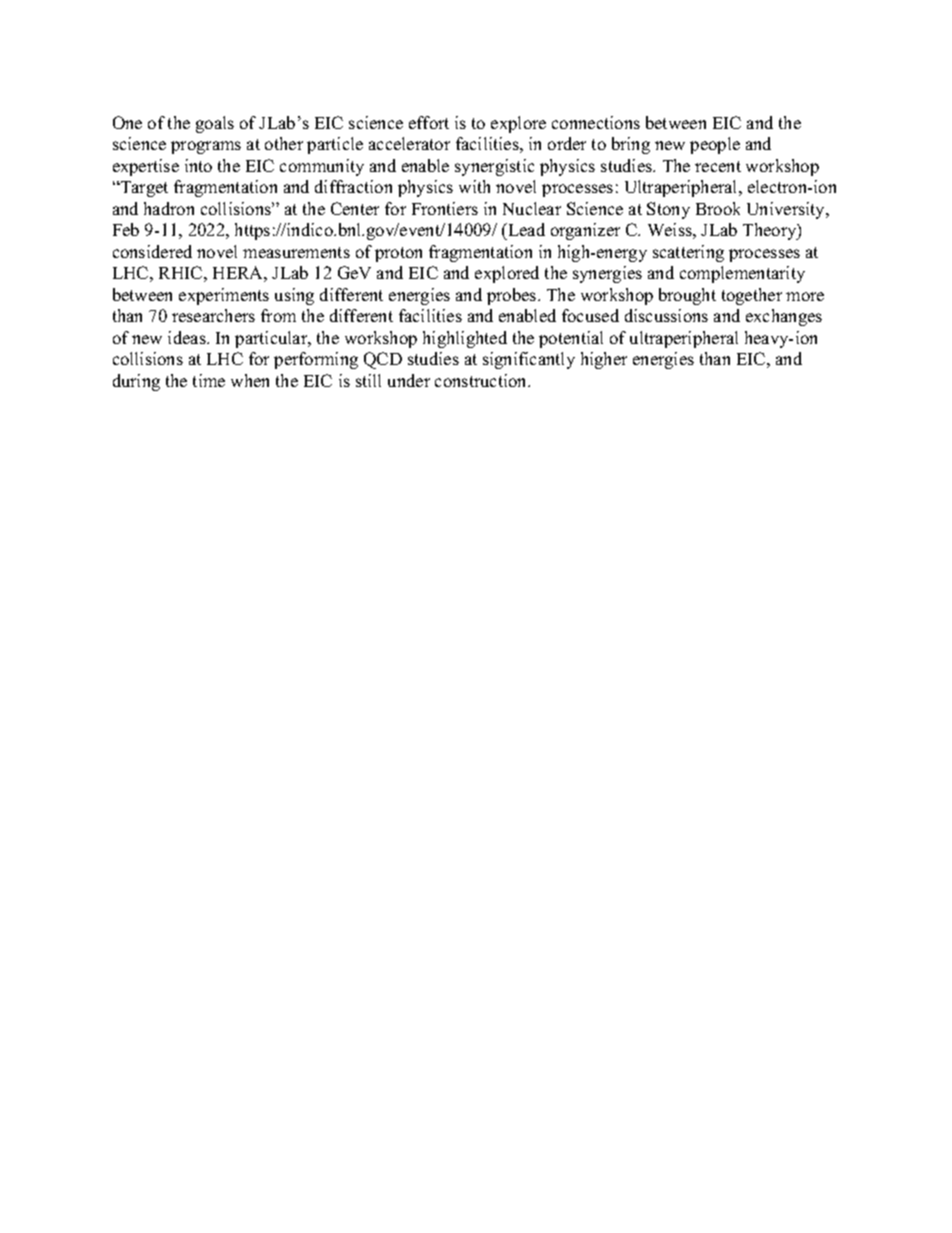 This screenshot has height=1233, width=952. Describe the element at coordinates (429, 122) in the screenshot. I see `effort` at that location.
